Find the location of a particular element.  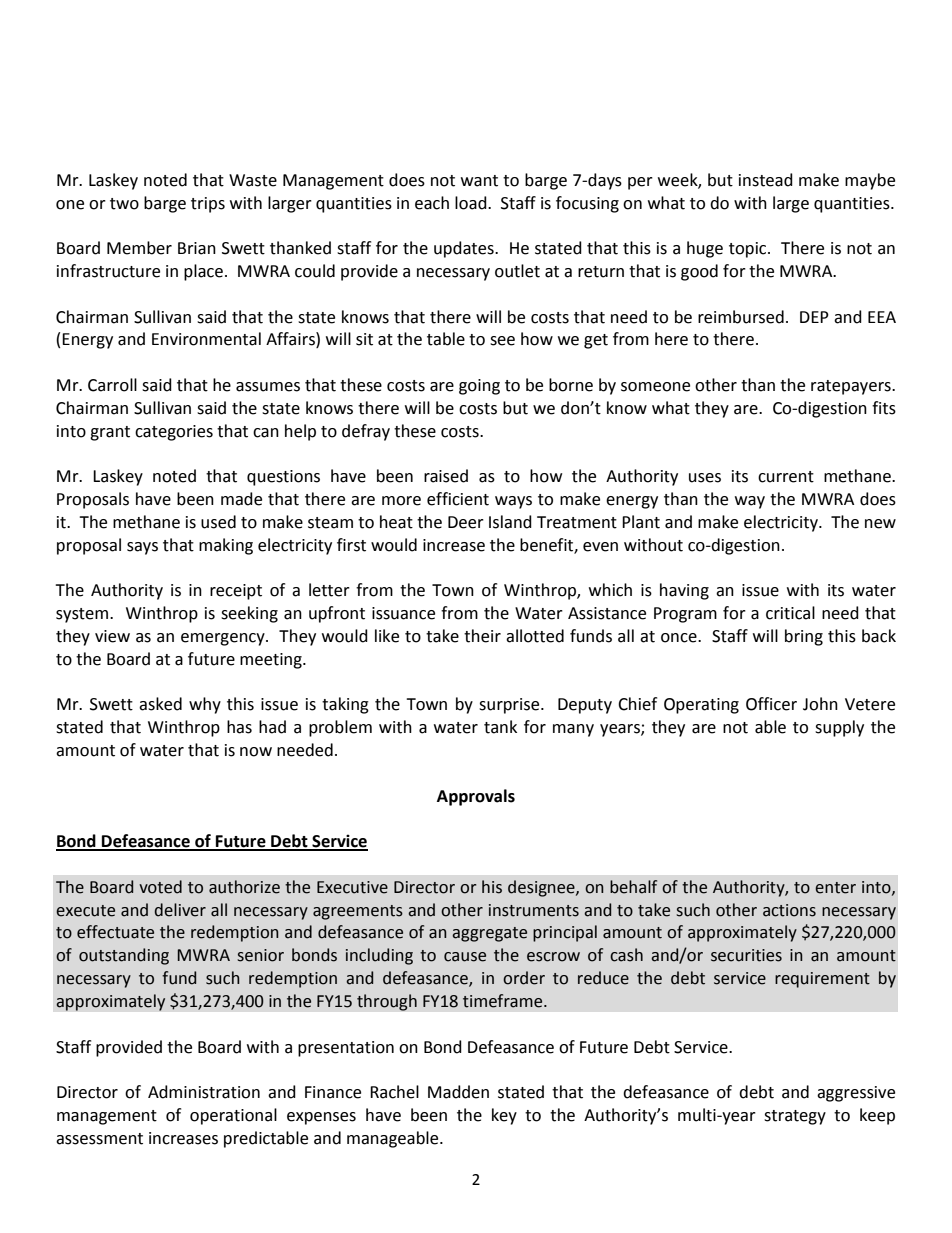

instead is located at coordinates (766, 180).
